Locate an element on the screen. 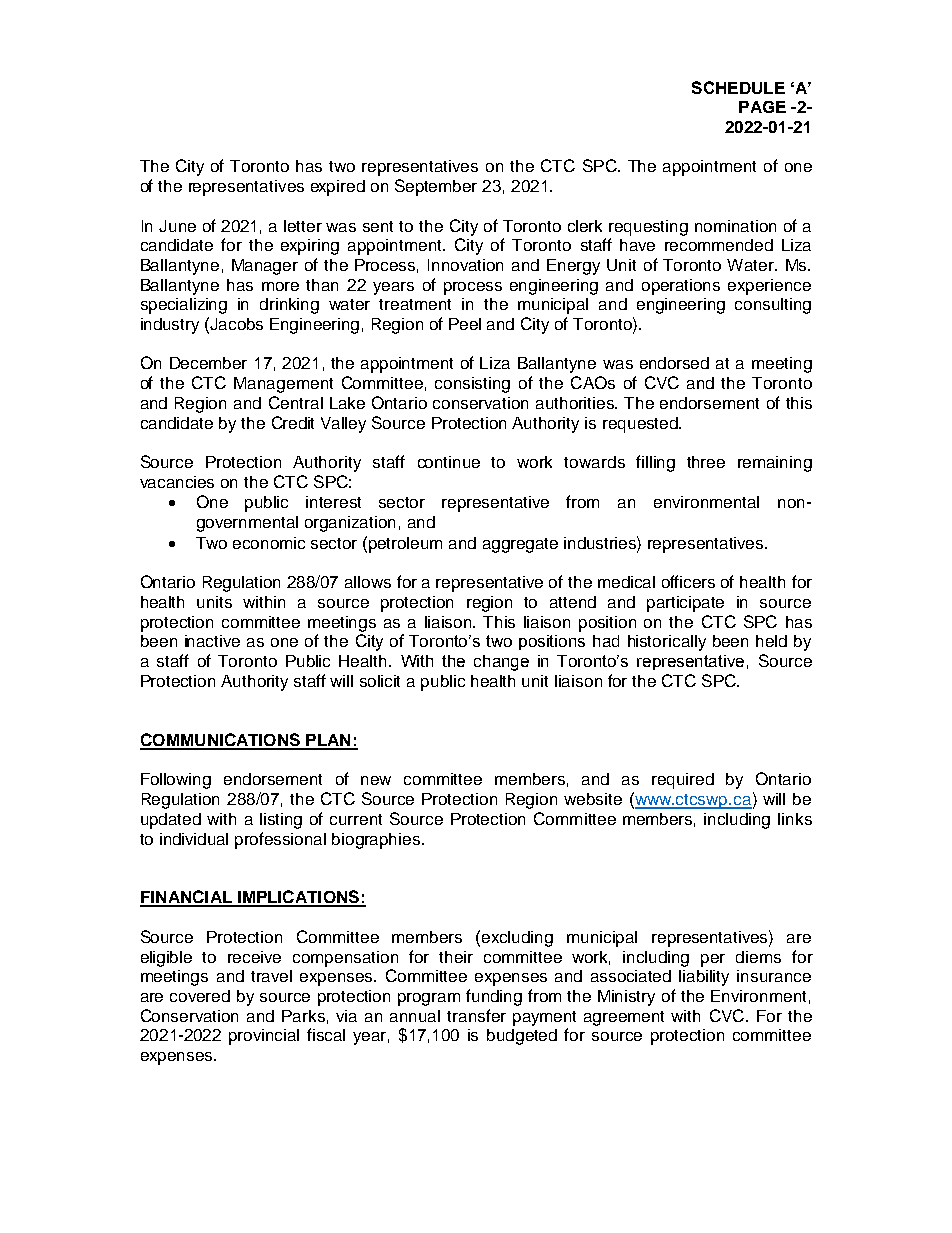  SCHEDULE is located at coordinates (738, 87).
